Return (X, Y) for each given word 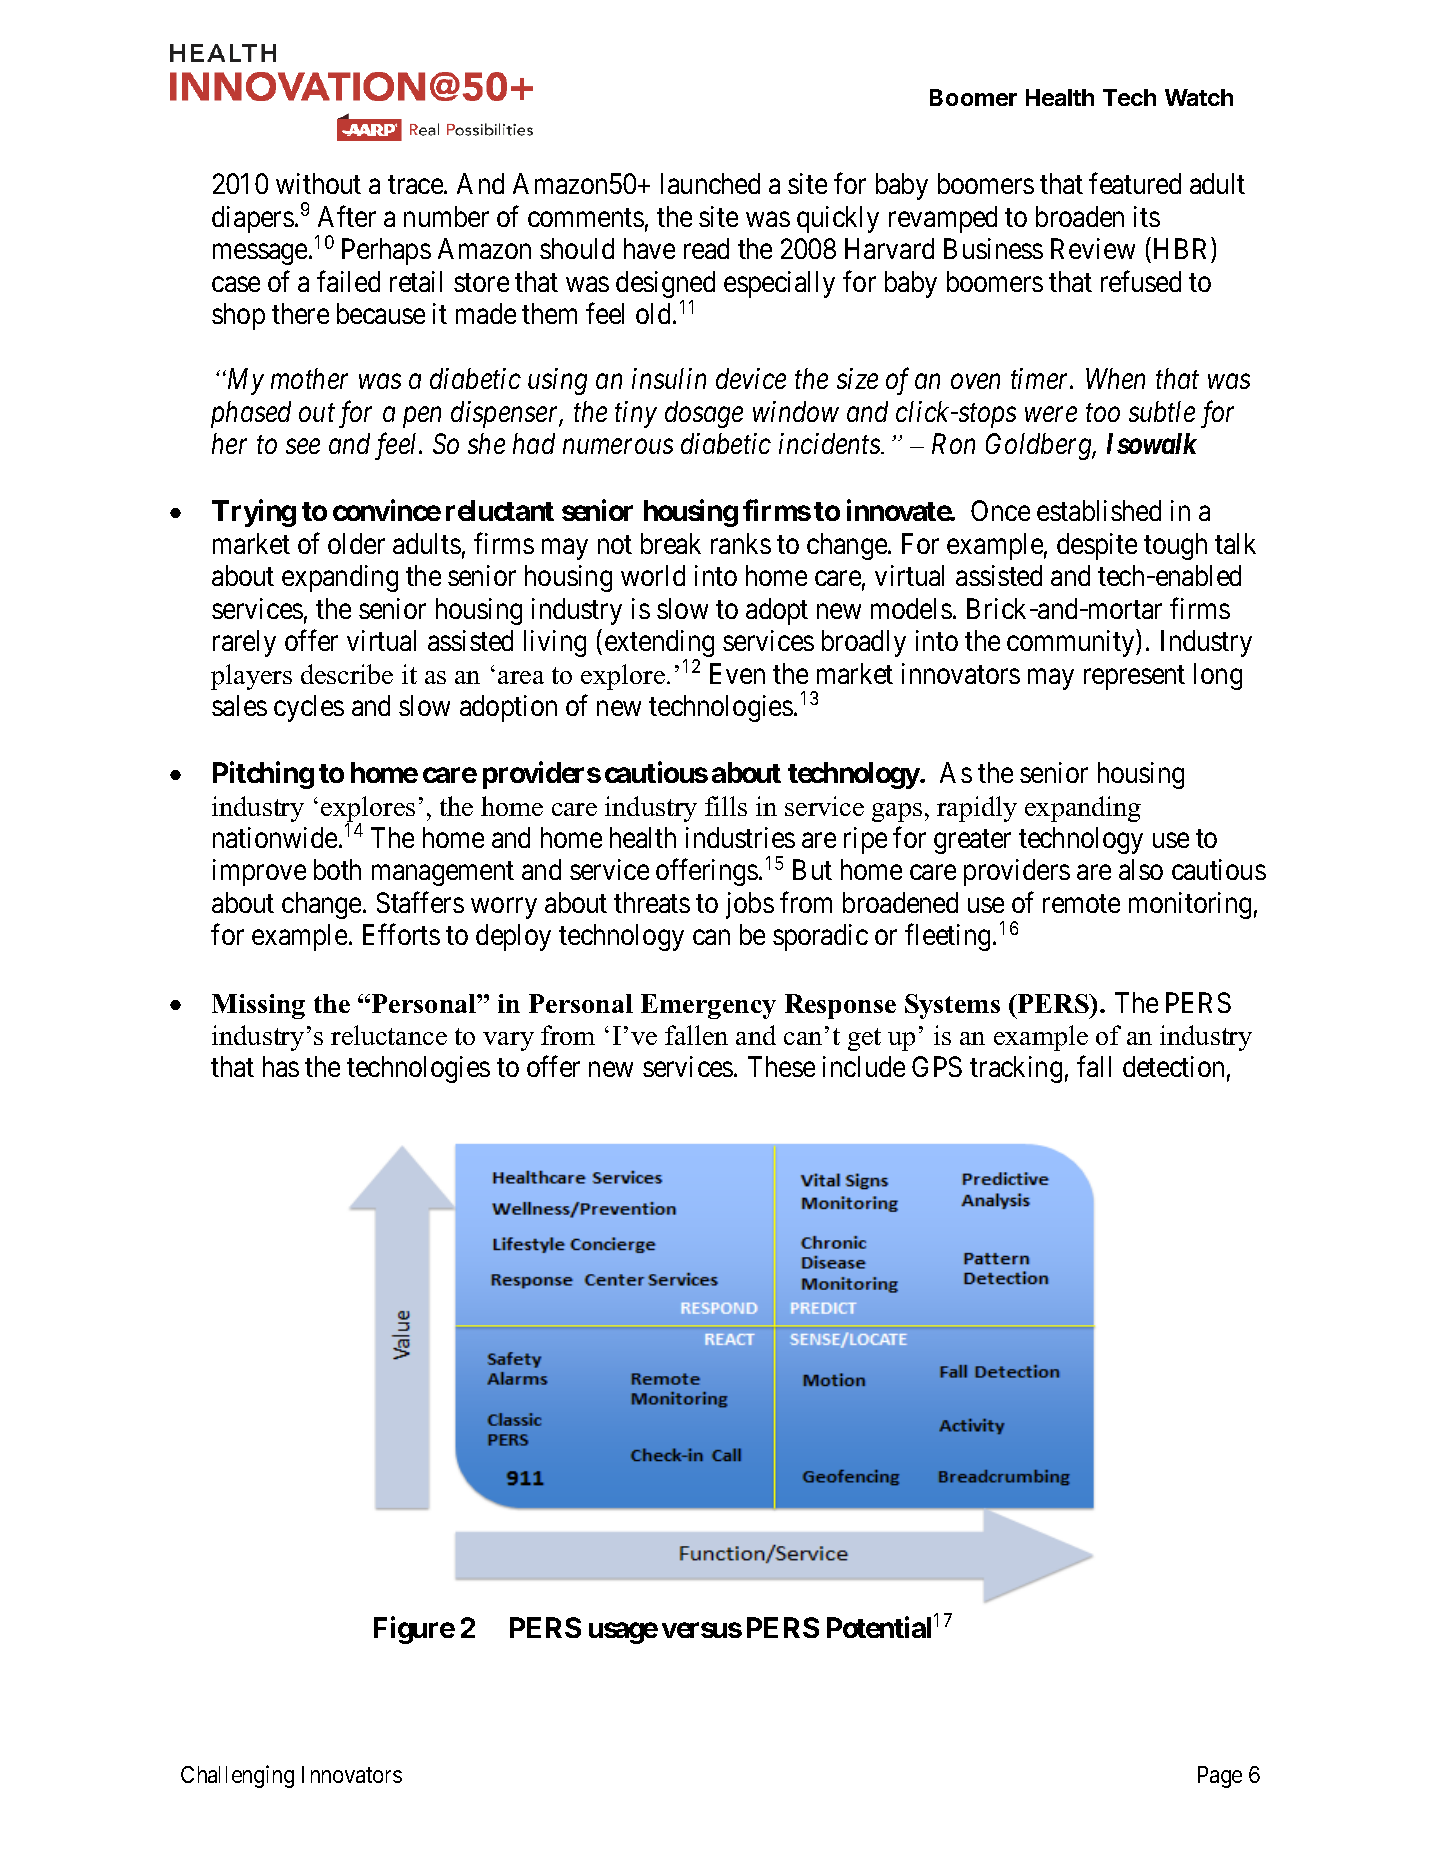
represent (1134, 677)
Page (1220, 1777)
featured (1135, 183)
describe (347, 674)
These (781, 1066)
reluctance (389, 1035)
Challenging (237, 1776)
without (318, 183)
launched (710, 183)
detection (1173, 1066)
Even (737, 673)
